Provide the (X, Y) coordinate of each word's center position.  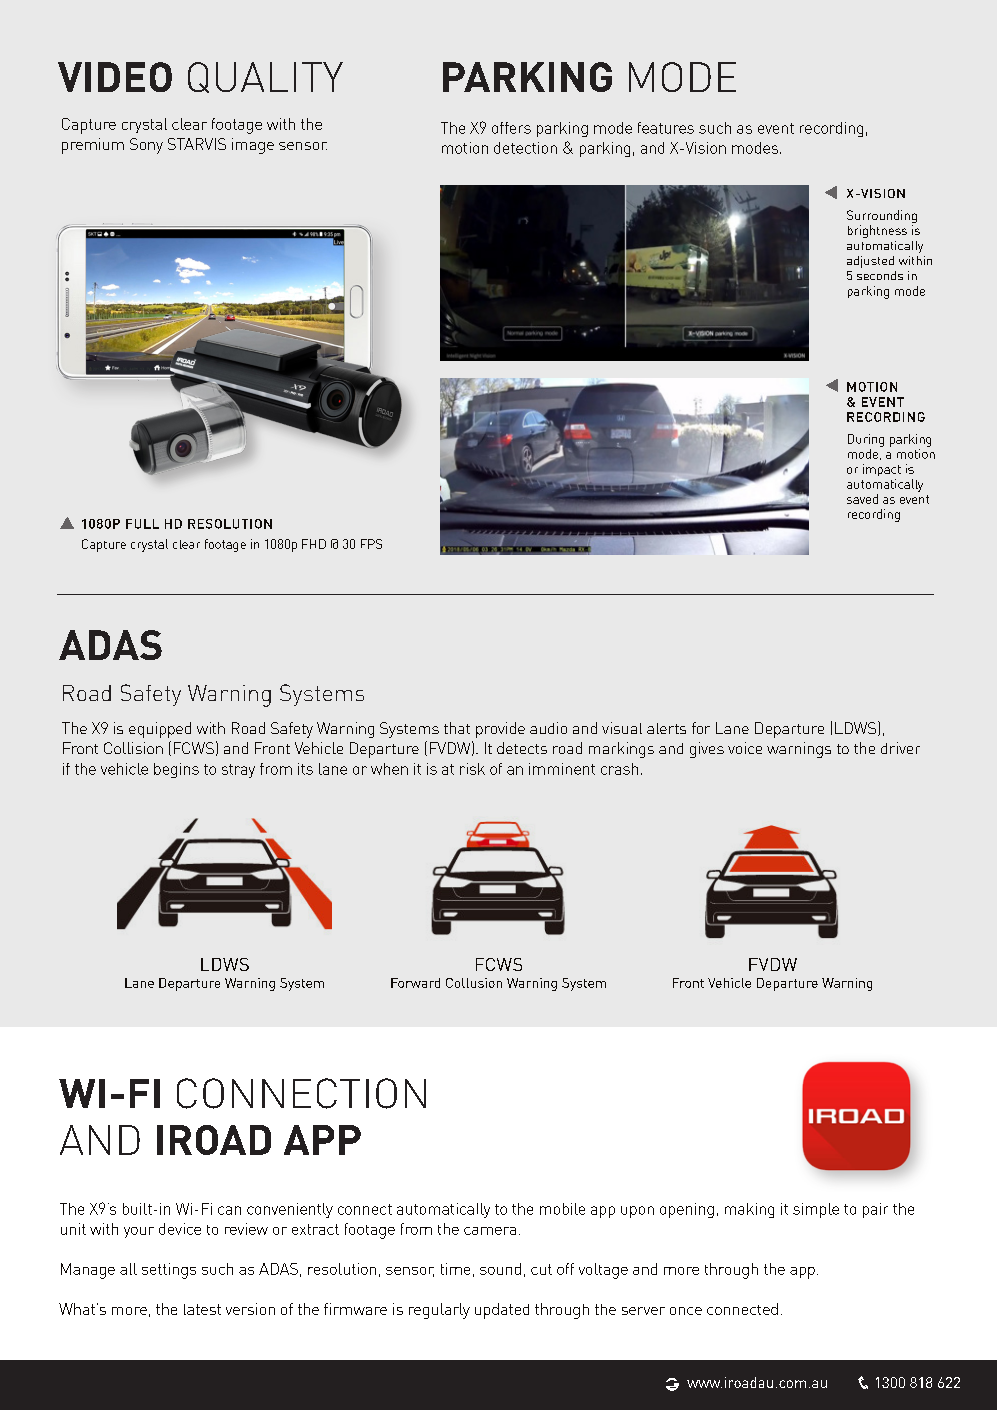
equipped (160, 730)
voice (745, 748)
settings (169, 1271)
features (666, 128)
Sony (146, 146)
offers (511, 128)
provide (500, 730)
